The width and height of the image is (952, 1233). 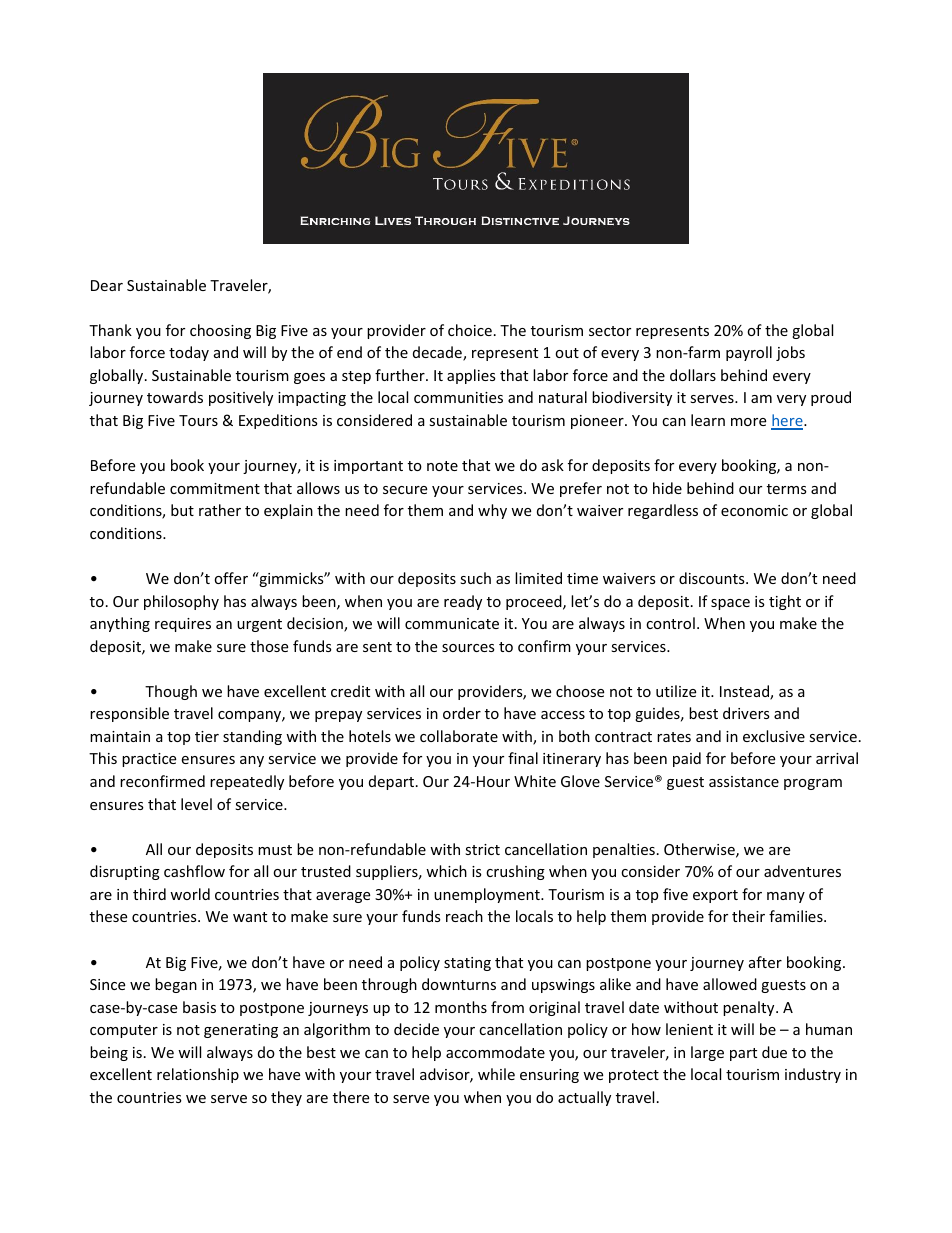 What do you see at coordinates (462, 713) in the image?
I see `order` at bounding box center [462, 713].
